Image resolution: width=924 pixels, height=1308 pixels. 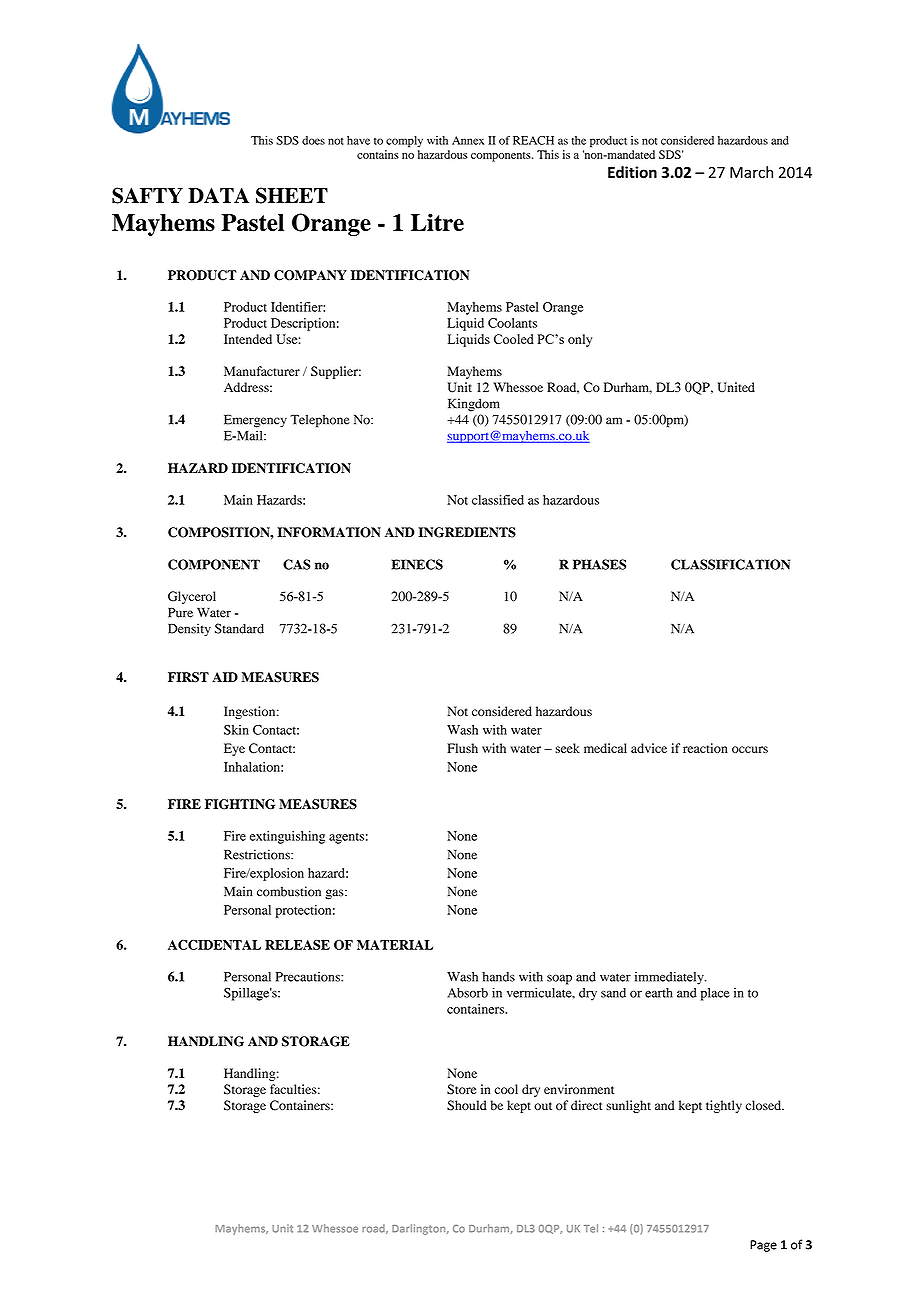 I want to click on Store, so click(x=461, y=1089).
